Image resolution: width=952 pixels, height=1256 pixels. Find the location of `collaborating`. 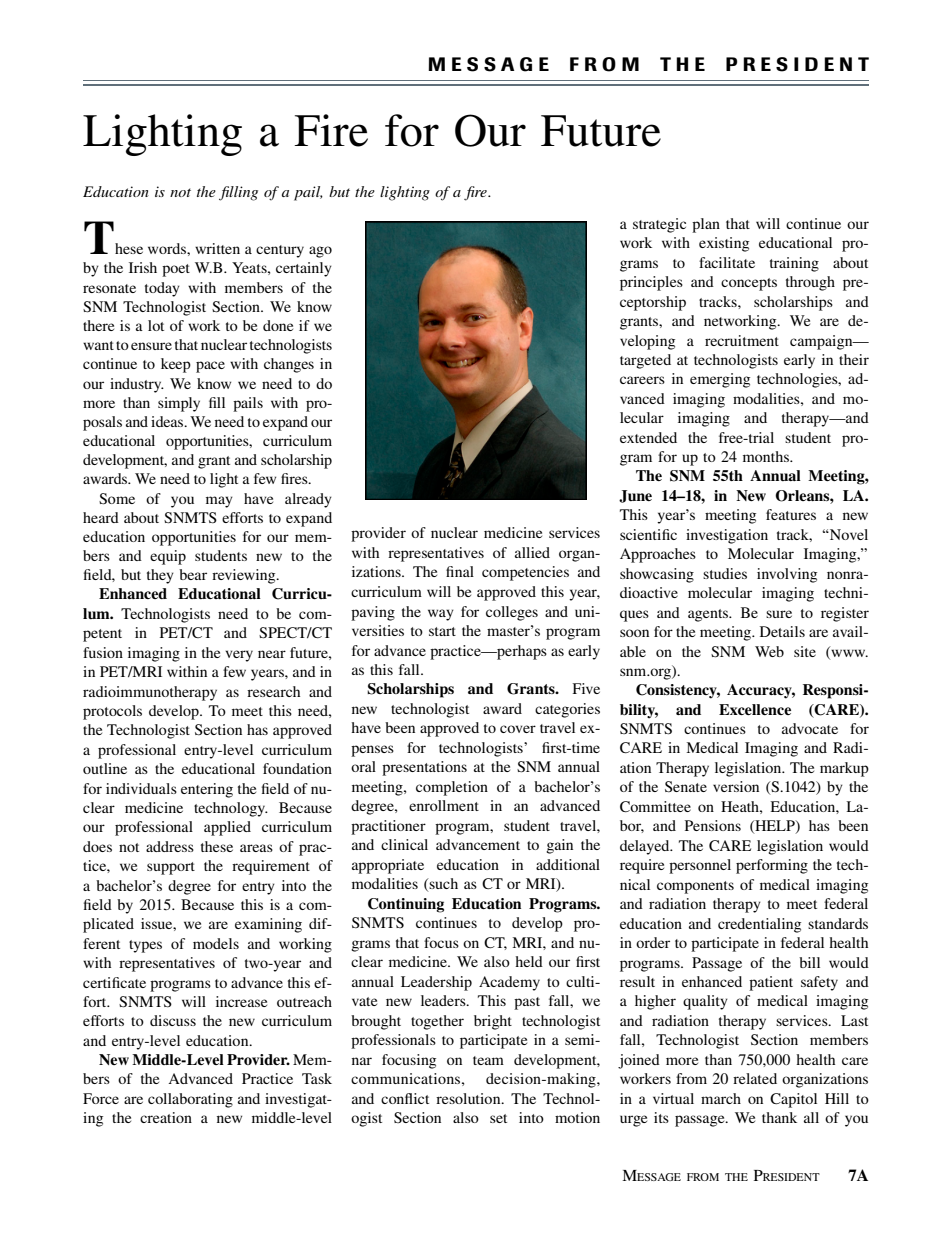

collaborating is located at coordinates (190, 1100).
